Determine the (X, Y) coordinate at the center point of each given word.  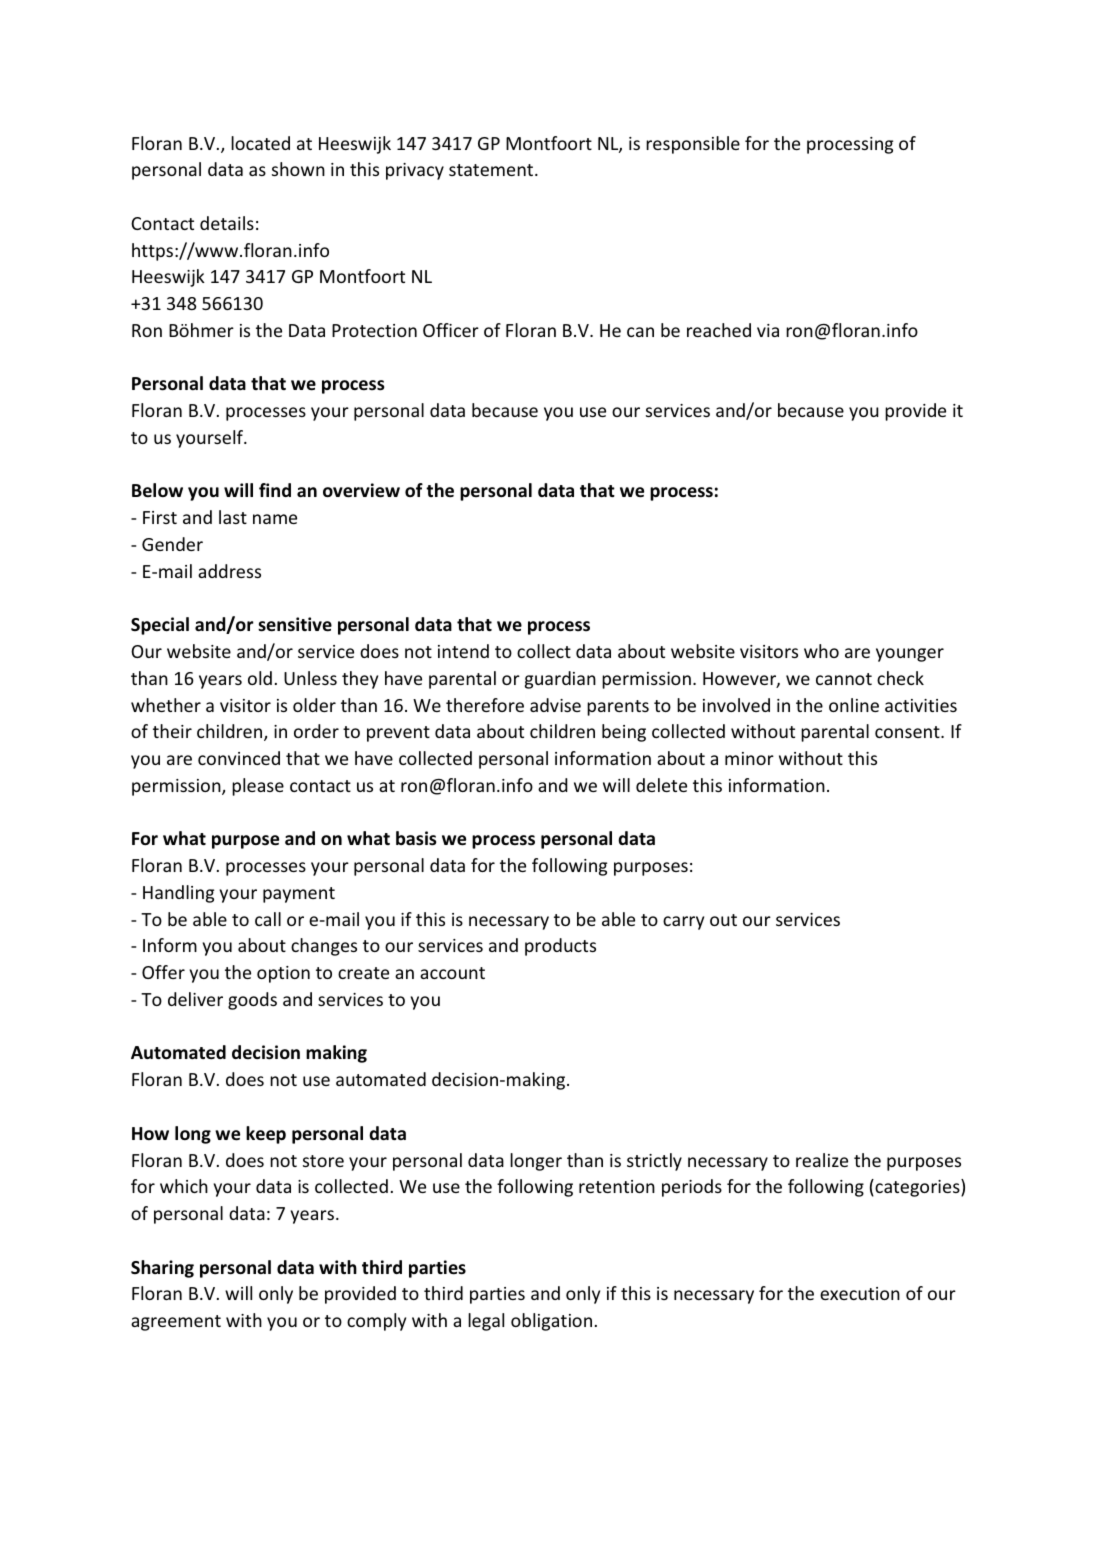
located (260, 143)
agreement (176, 1323)
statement (492, 170)
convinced (239, 758)
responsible (693, 145)
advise (555, 705)
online (854, 705)
